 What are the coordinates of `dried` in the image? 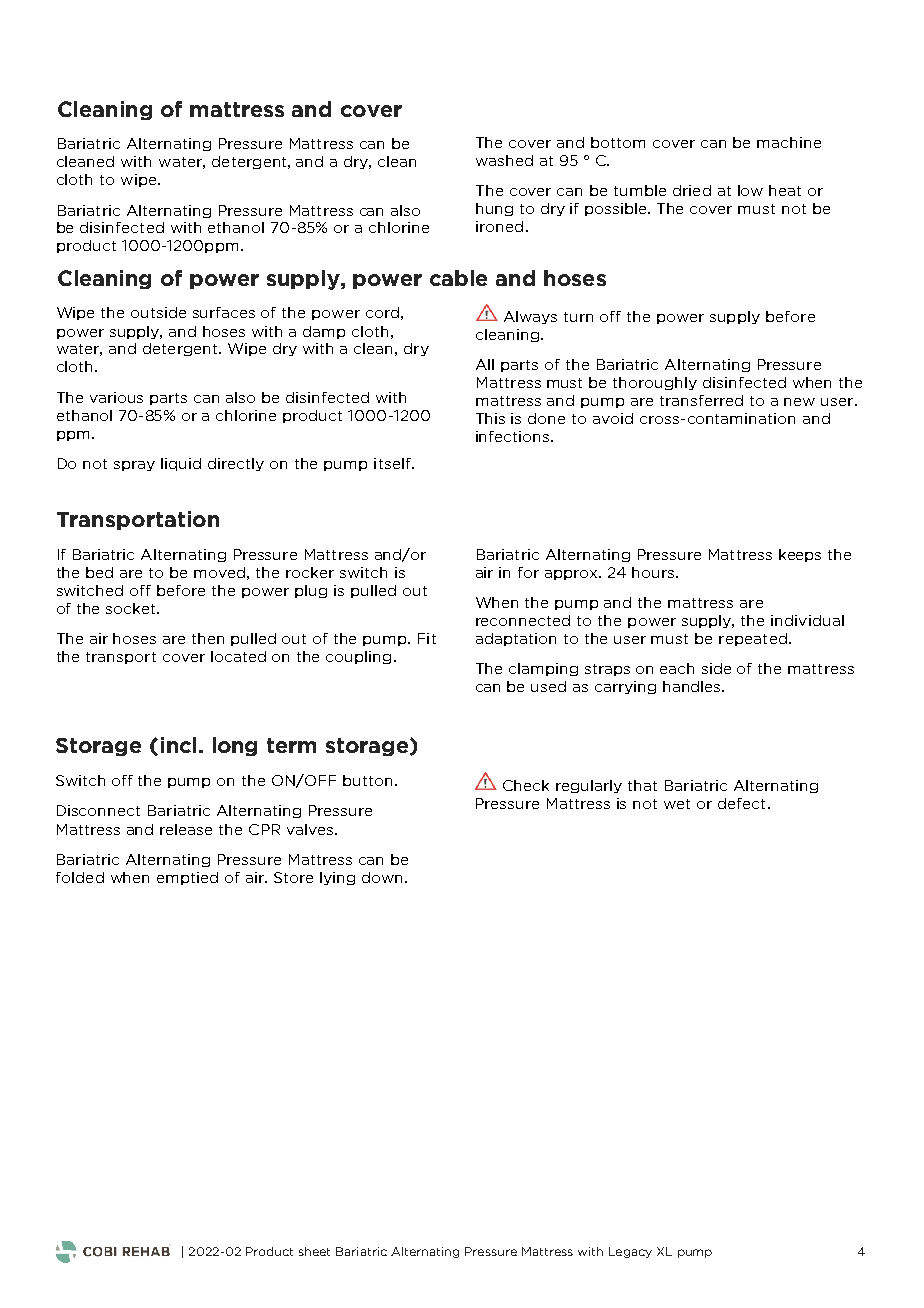 It's located at (692, 190).
